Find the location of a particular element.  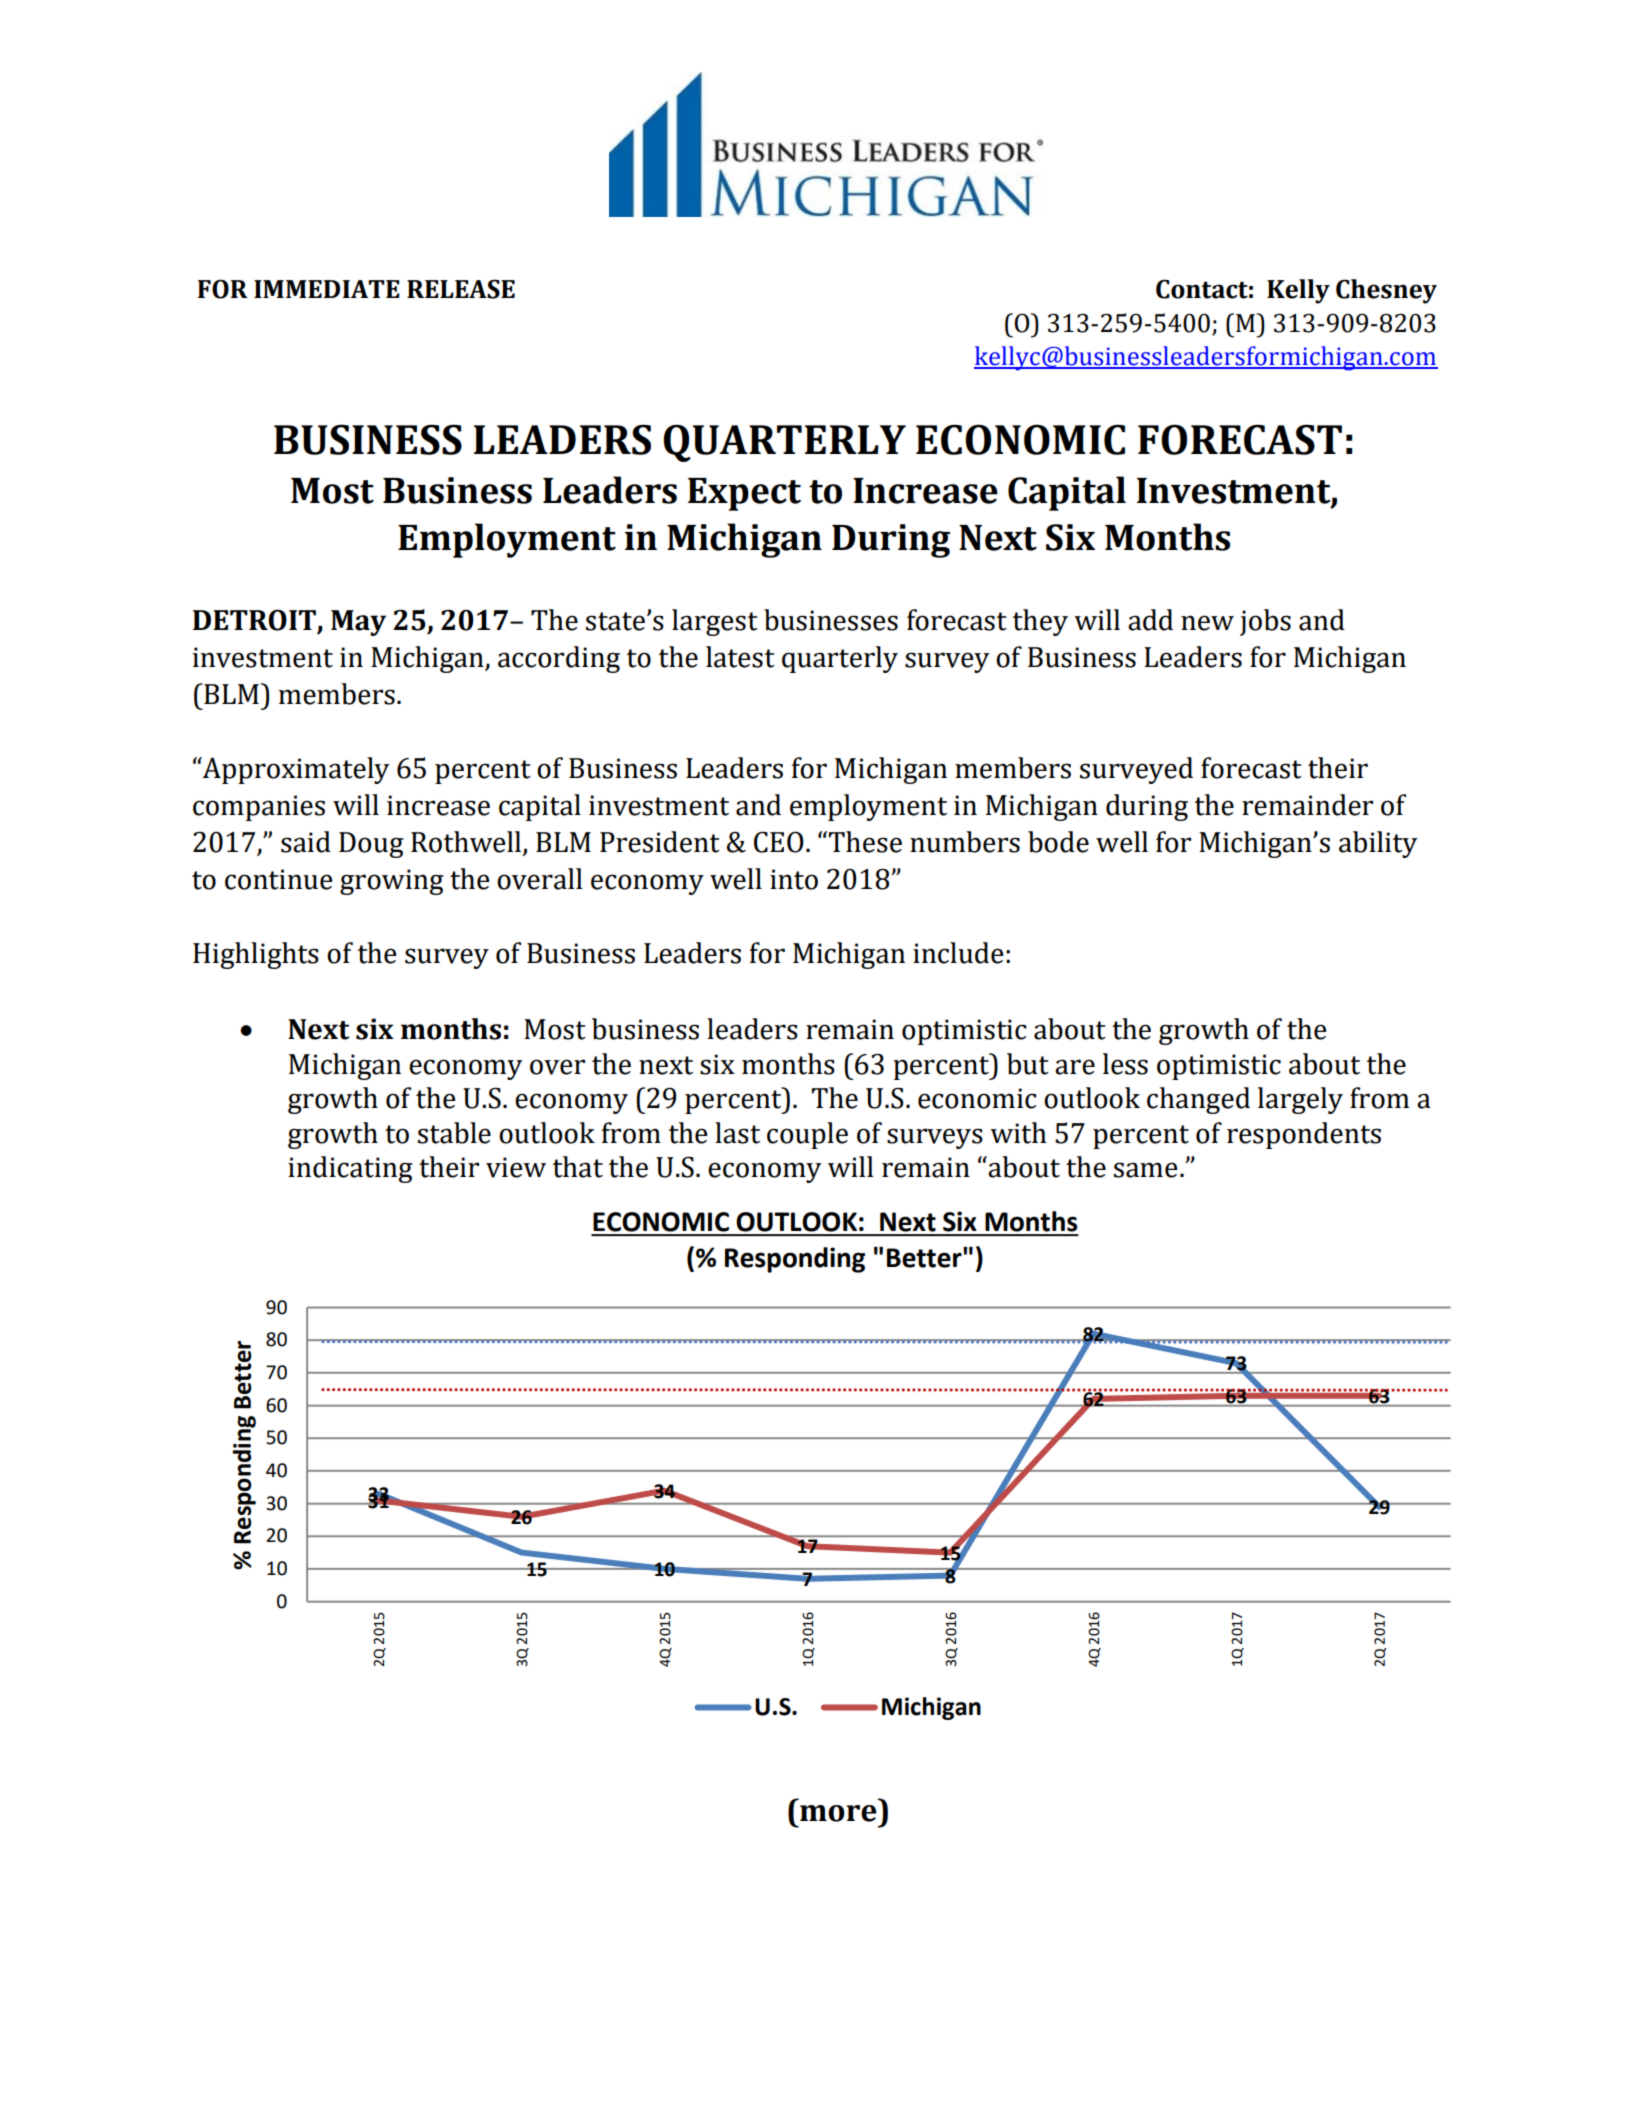

same is located at coordinates (1146, 1170).
